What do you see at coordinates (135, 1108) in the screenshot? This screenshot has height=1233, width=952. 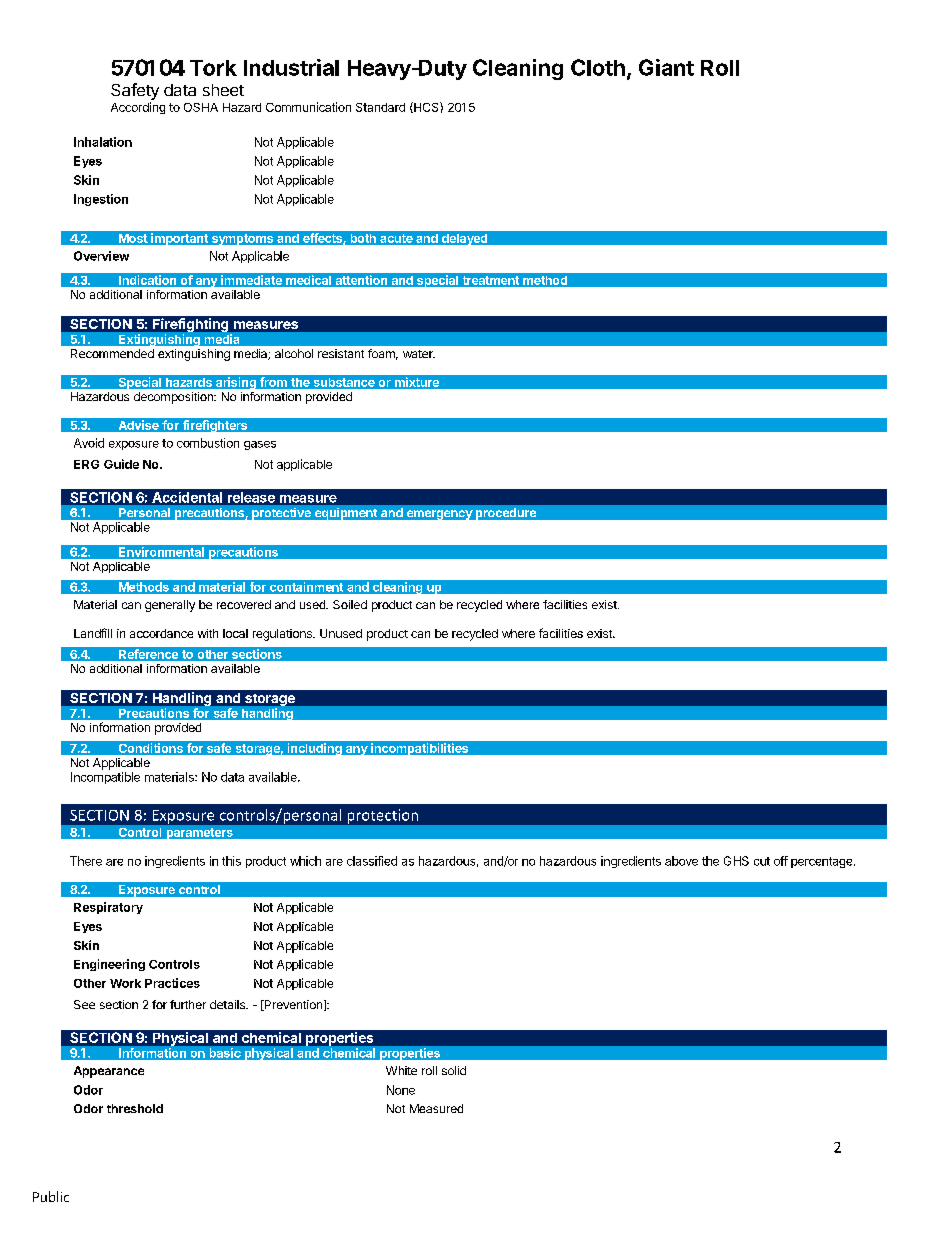 I see `threshold` at bounding box center [135, 1108].
